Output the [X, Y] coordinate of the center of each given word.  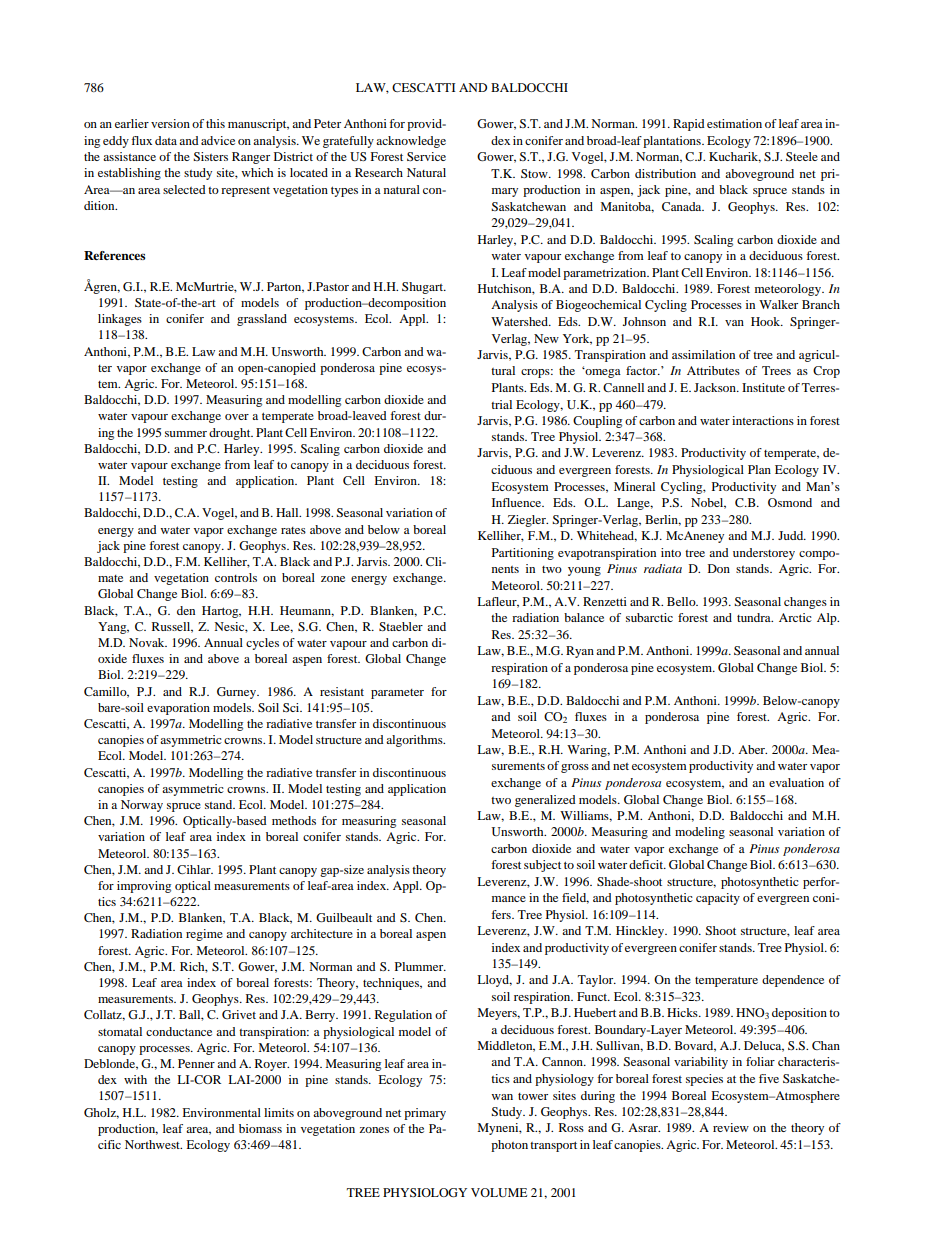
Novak [148, 642]
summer [186, 434]
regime [204, 935]
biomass [260, 1128]
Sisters [210, 156]
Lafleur [498, 602]
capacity [718, 899]
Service [426, 156]
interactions [763, 420]
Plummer [420, 966]
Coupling [597, 422]
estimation [734, 123]
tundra [755, 617]
